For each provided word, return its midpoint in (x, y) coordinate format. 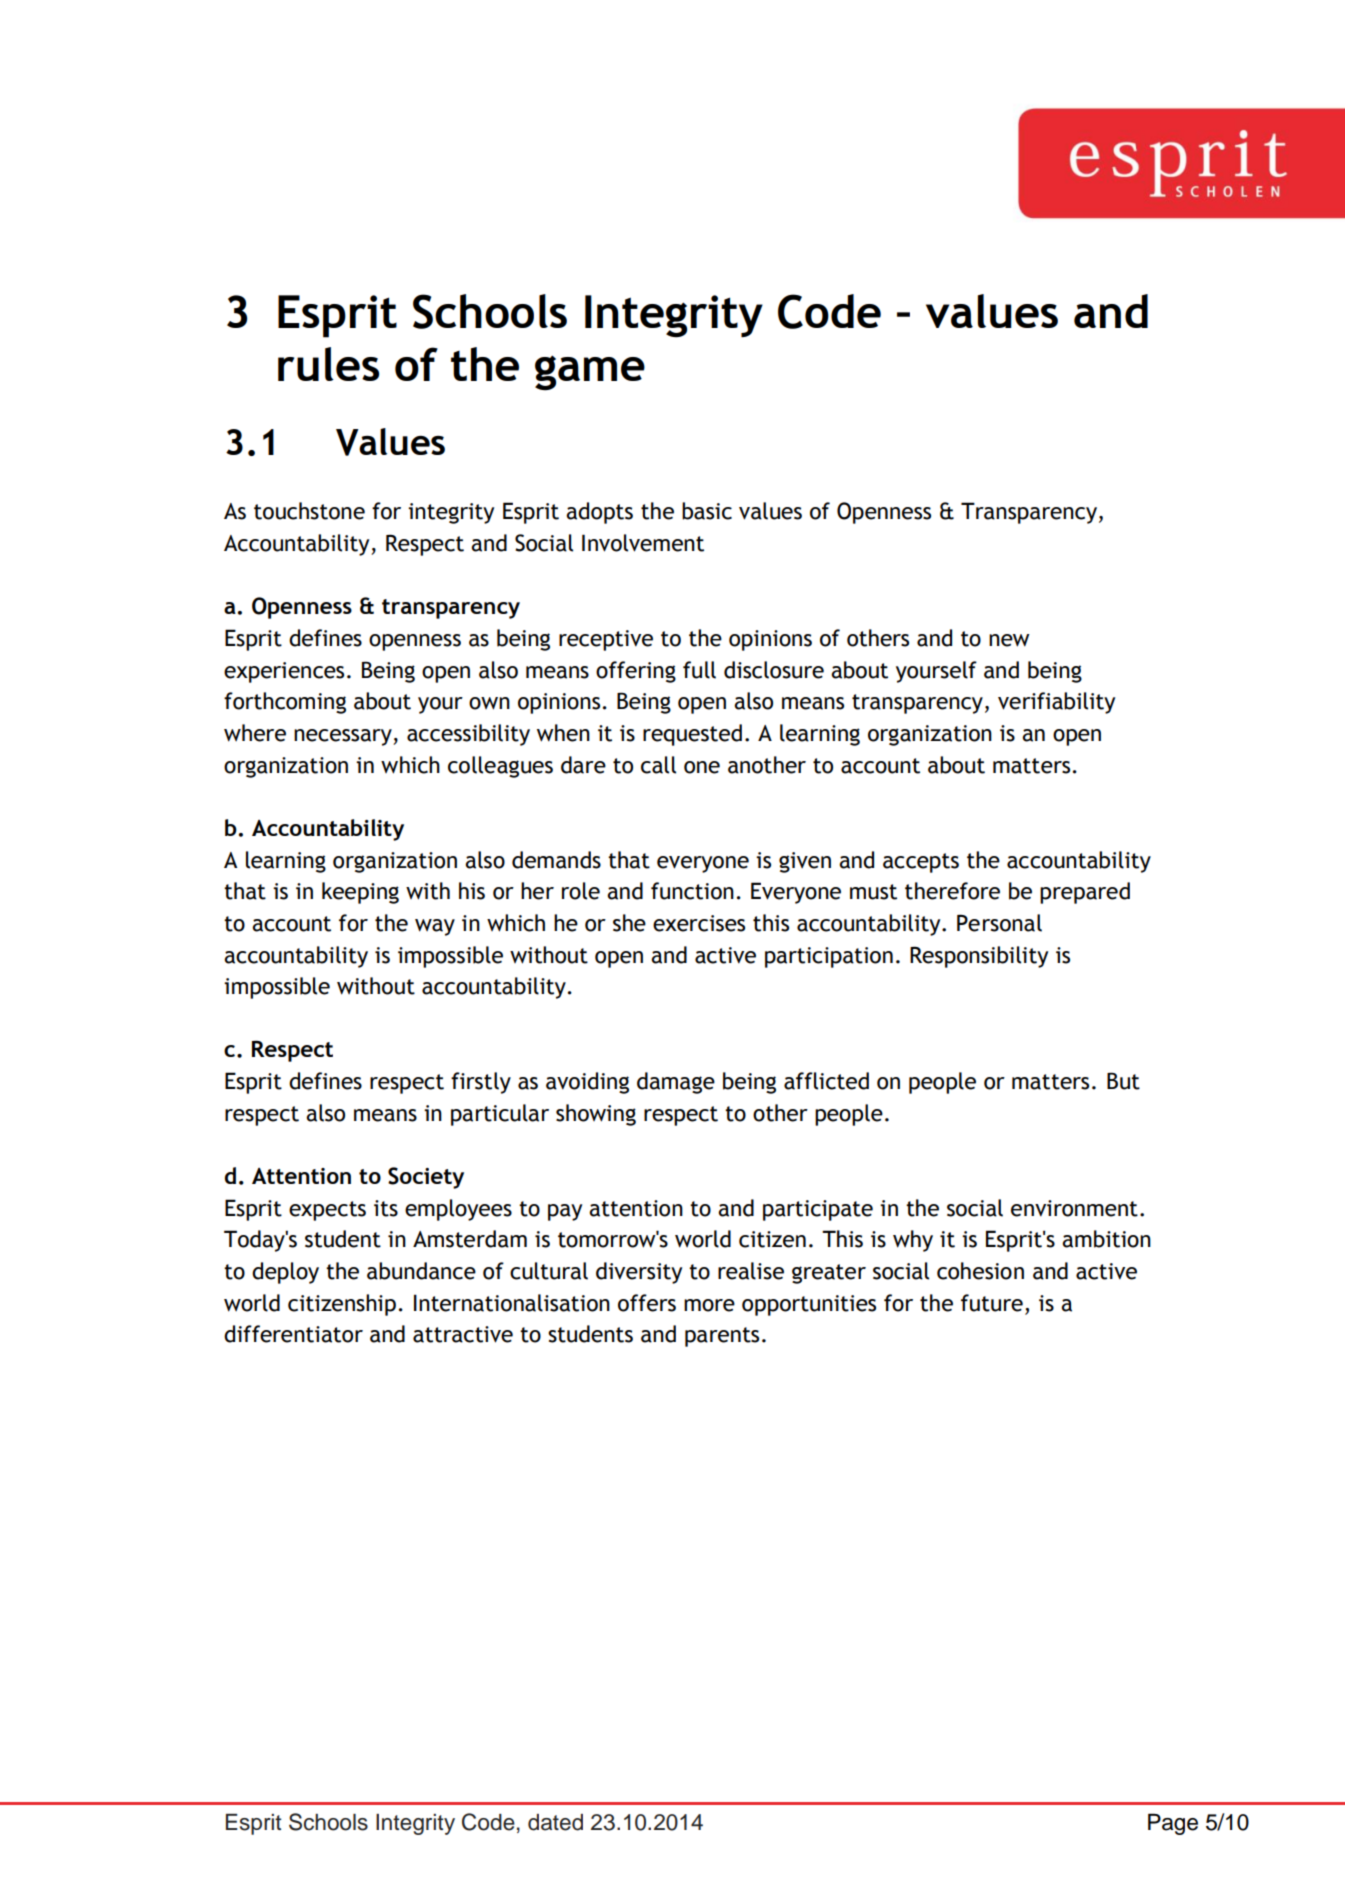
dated (555, 1822)
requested (692, 735)
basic (707, 511)
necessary (344, 737)
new (1009, 640)
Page (1173, 1824)
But (1123, 1081)
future (992, 1303)
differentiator (293, 1334)
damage (676, 1083)
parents (722, 1337)
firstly (481, 1083)
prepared (1085, 893)
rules (328, 364)
